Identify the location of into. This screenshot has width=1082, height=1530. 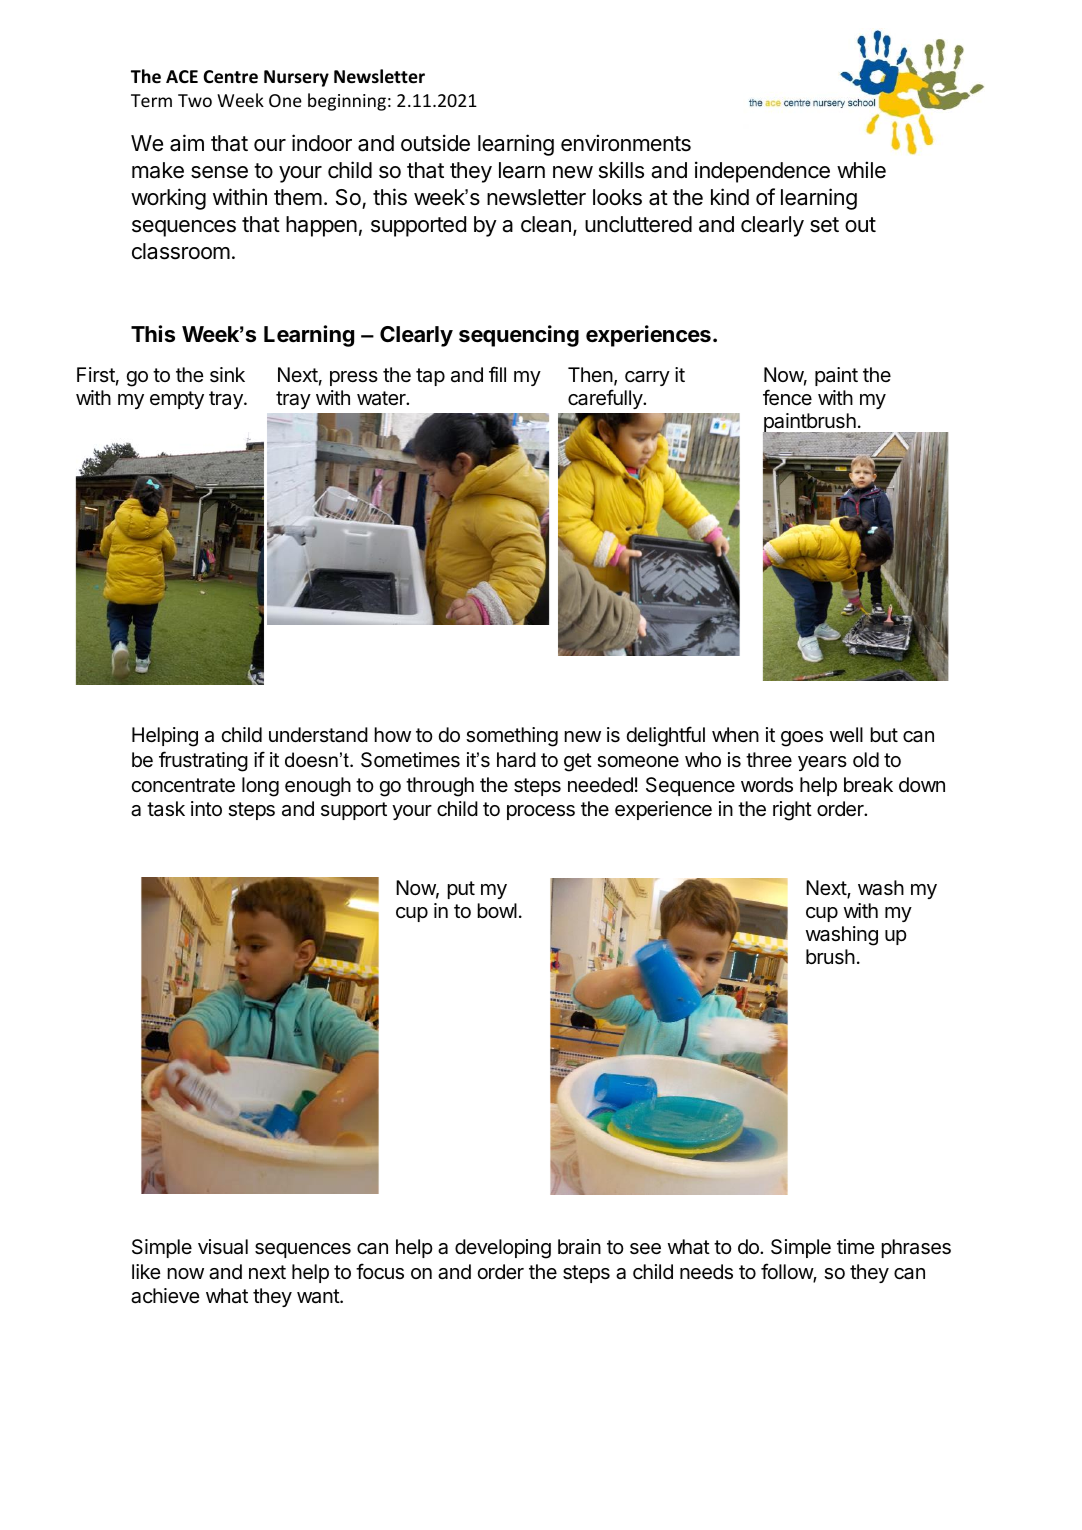
(206, 808).
